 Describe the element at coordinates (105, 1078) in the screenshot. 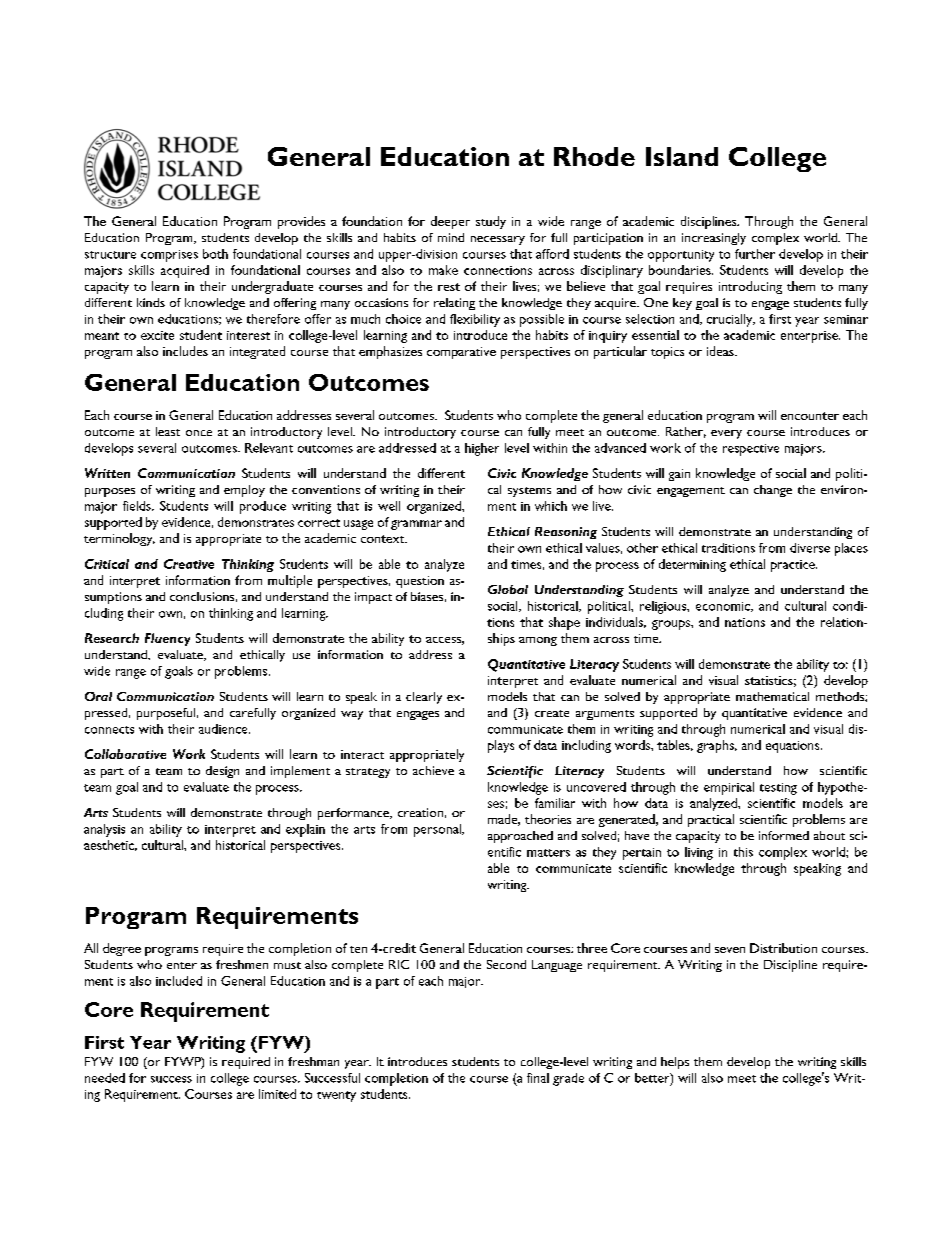

I see `needed` at that location.
